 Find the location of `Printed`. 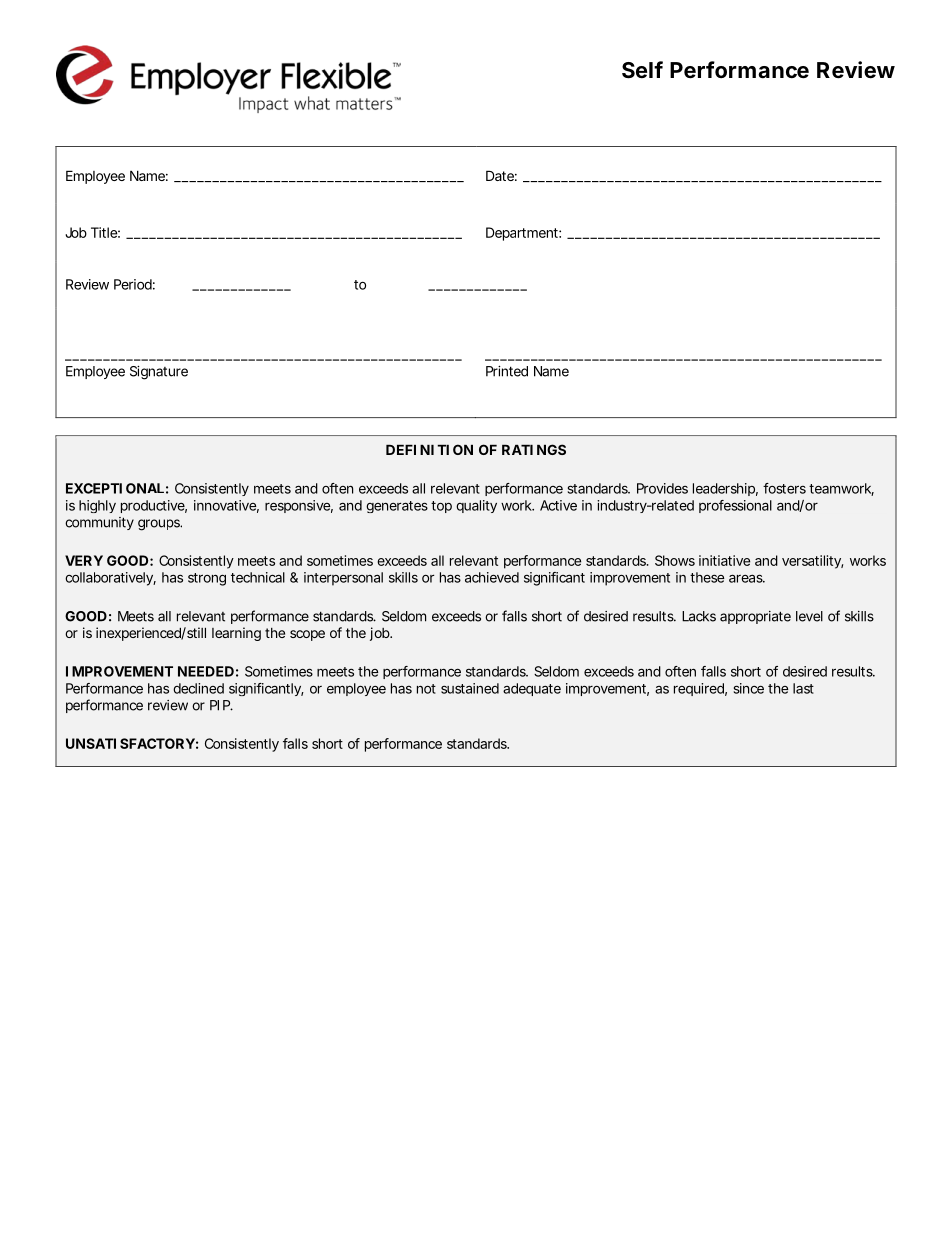

Printed is located at coordinates (507, 371).
